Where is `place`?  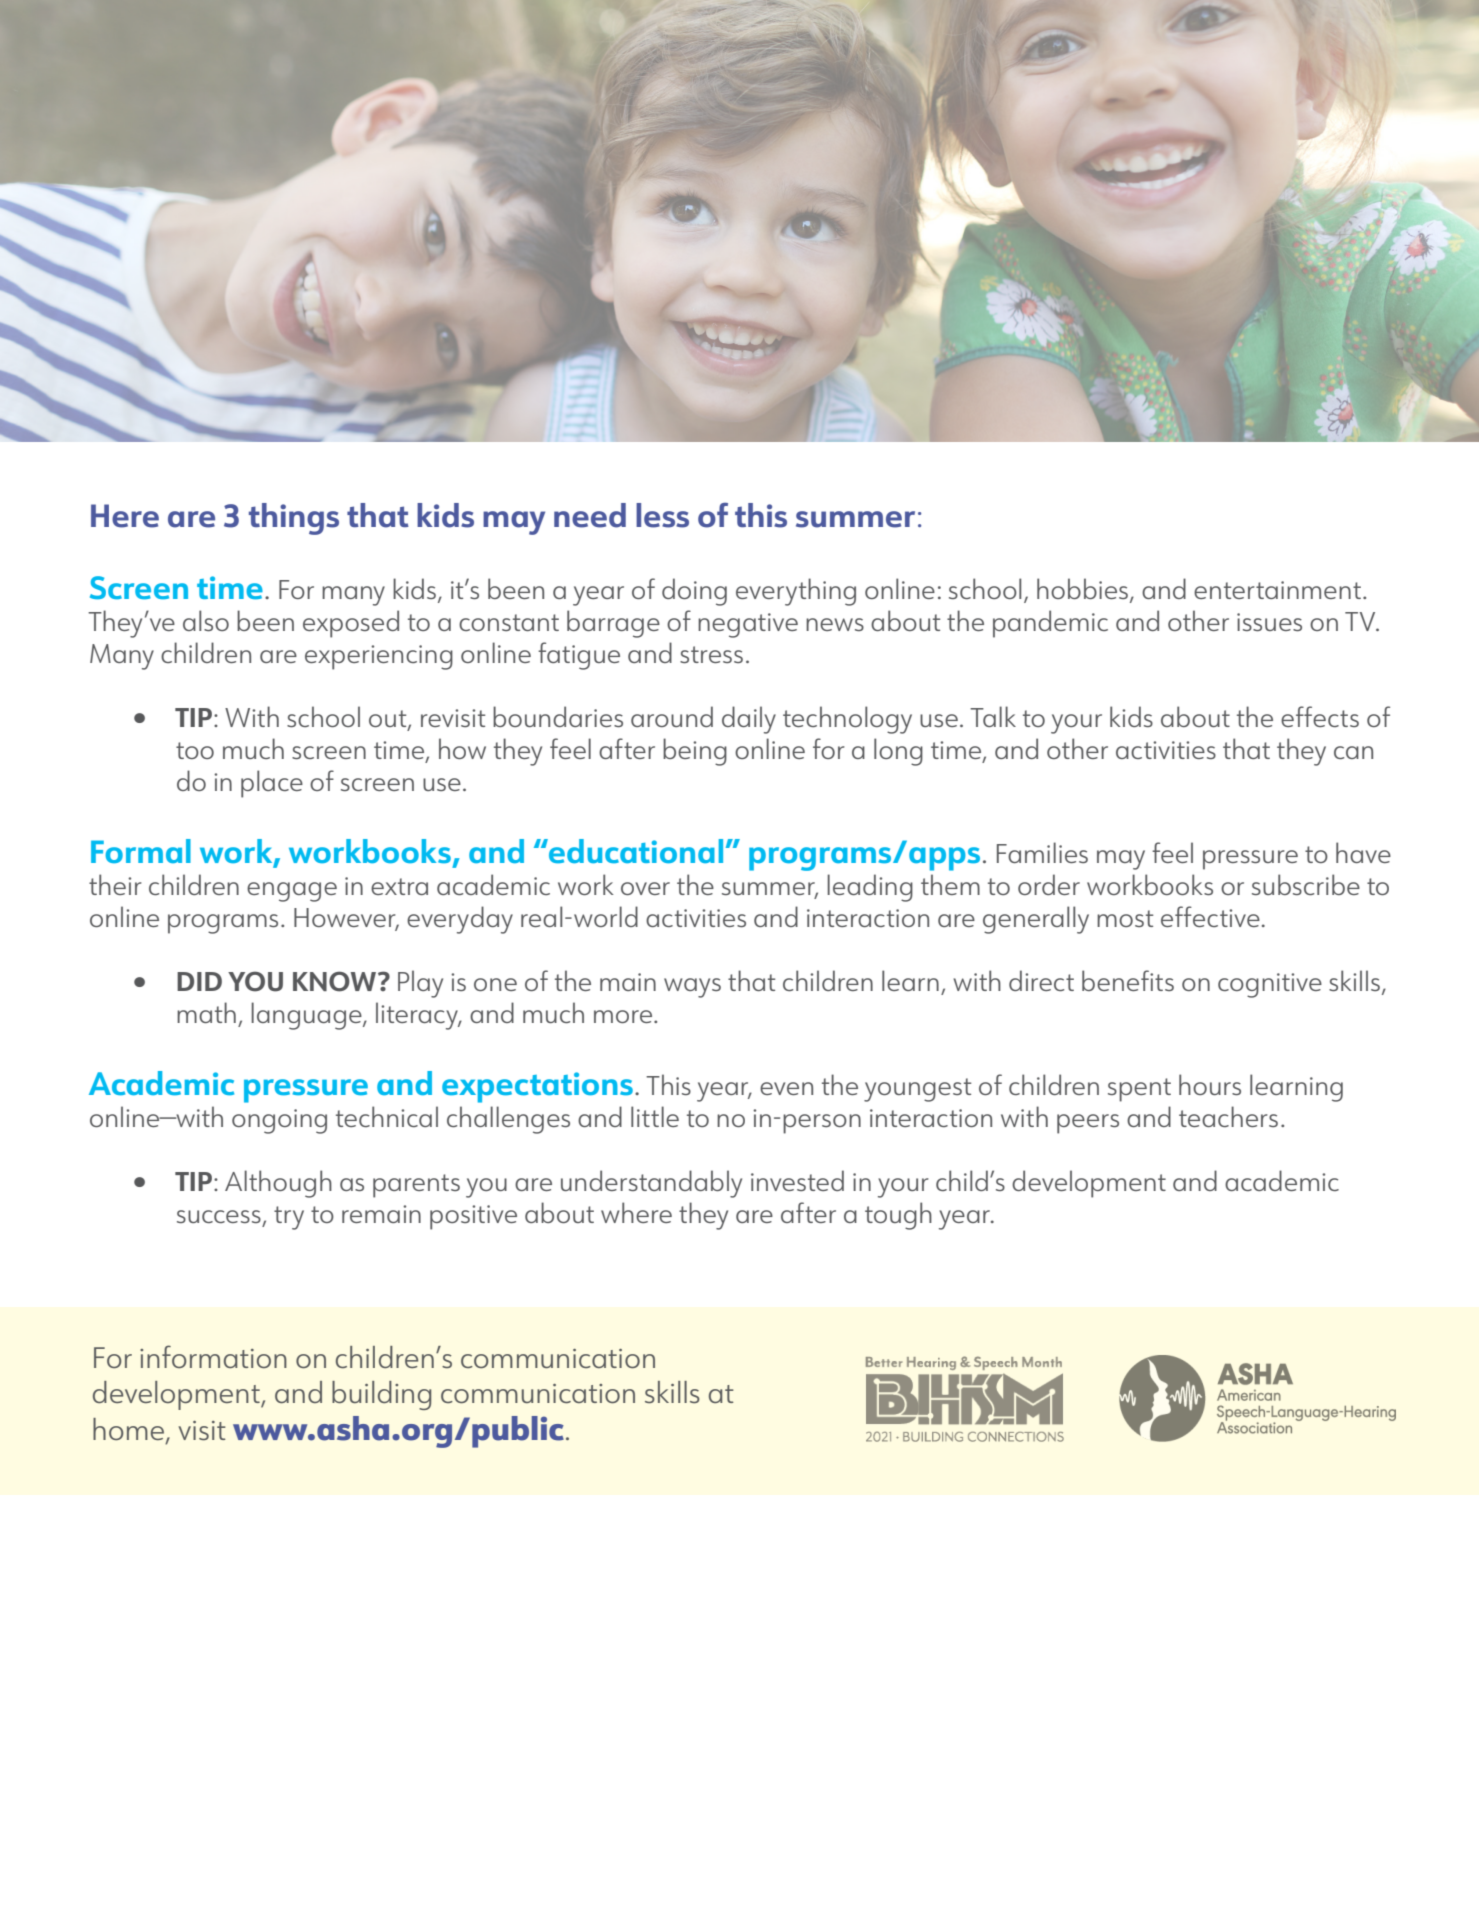
place is located at coordinates (272, 784).
